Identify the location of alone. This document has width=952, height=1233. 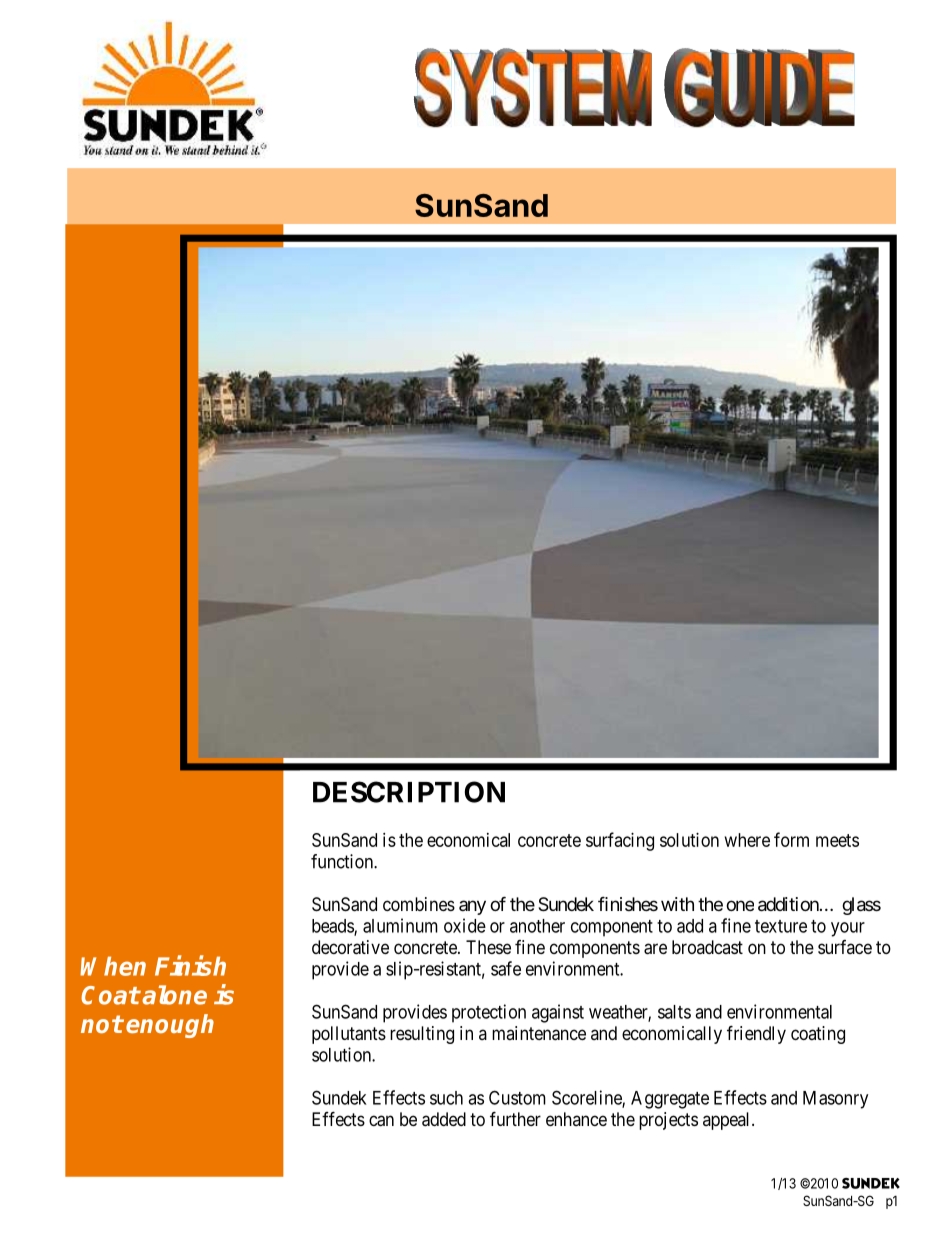
(174, 995).
